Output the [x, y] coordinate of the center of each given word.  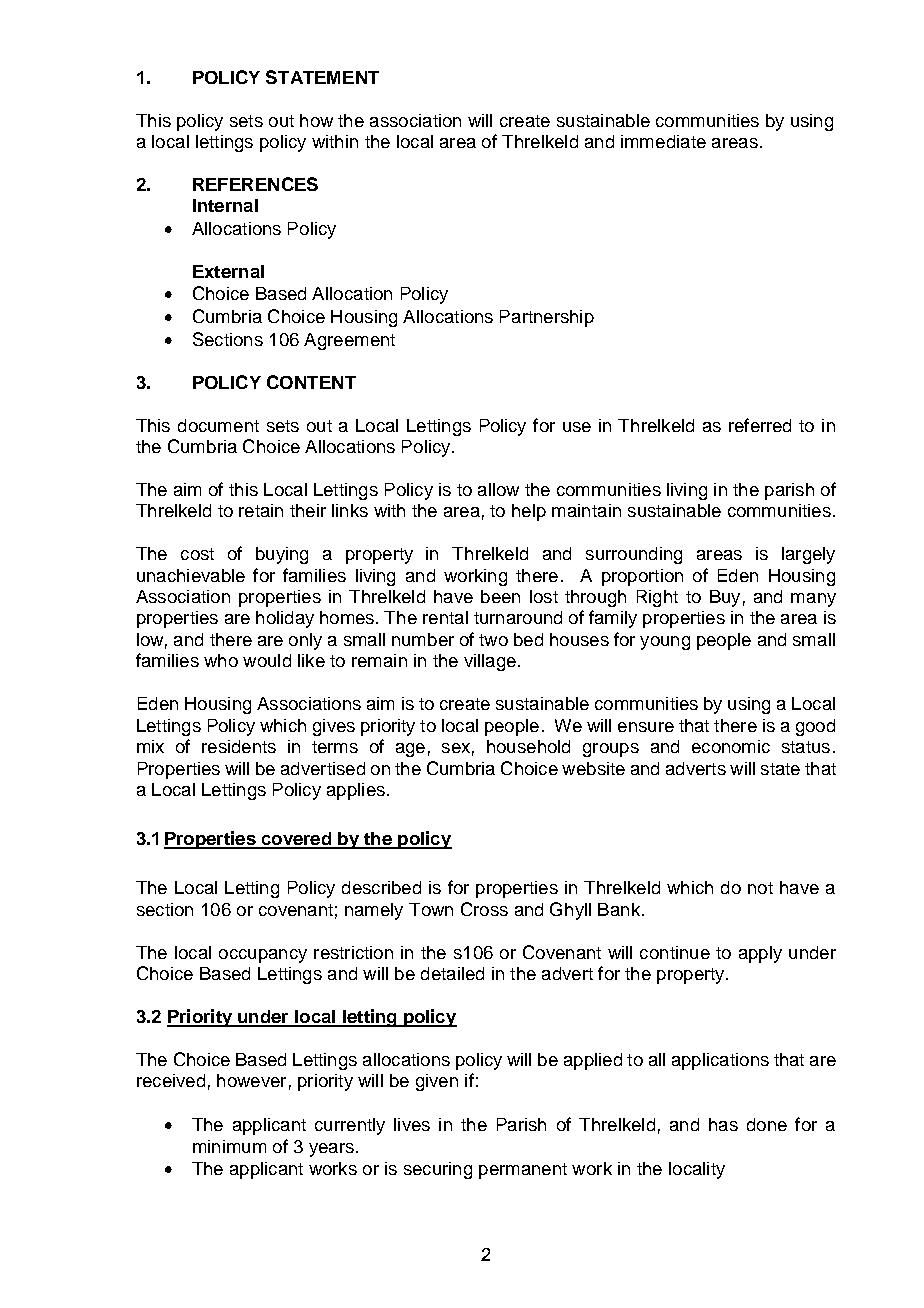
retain [261, 510]
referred [760, 425]
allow [498, 489]
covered [296, 840]
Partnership [547, 318]
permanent [523, 1171]
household [528, 746]
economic [731, 746]
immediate [663, 141]
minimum [229, 1146]
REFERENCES [255, 184]
